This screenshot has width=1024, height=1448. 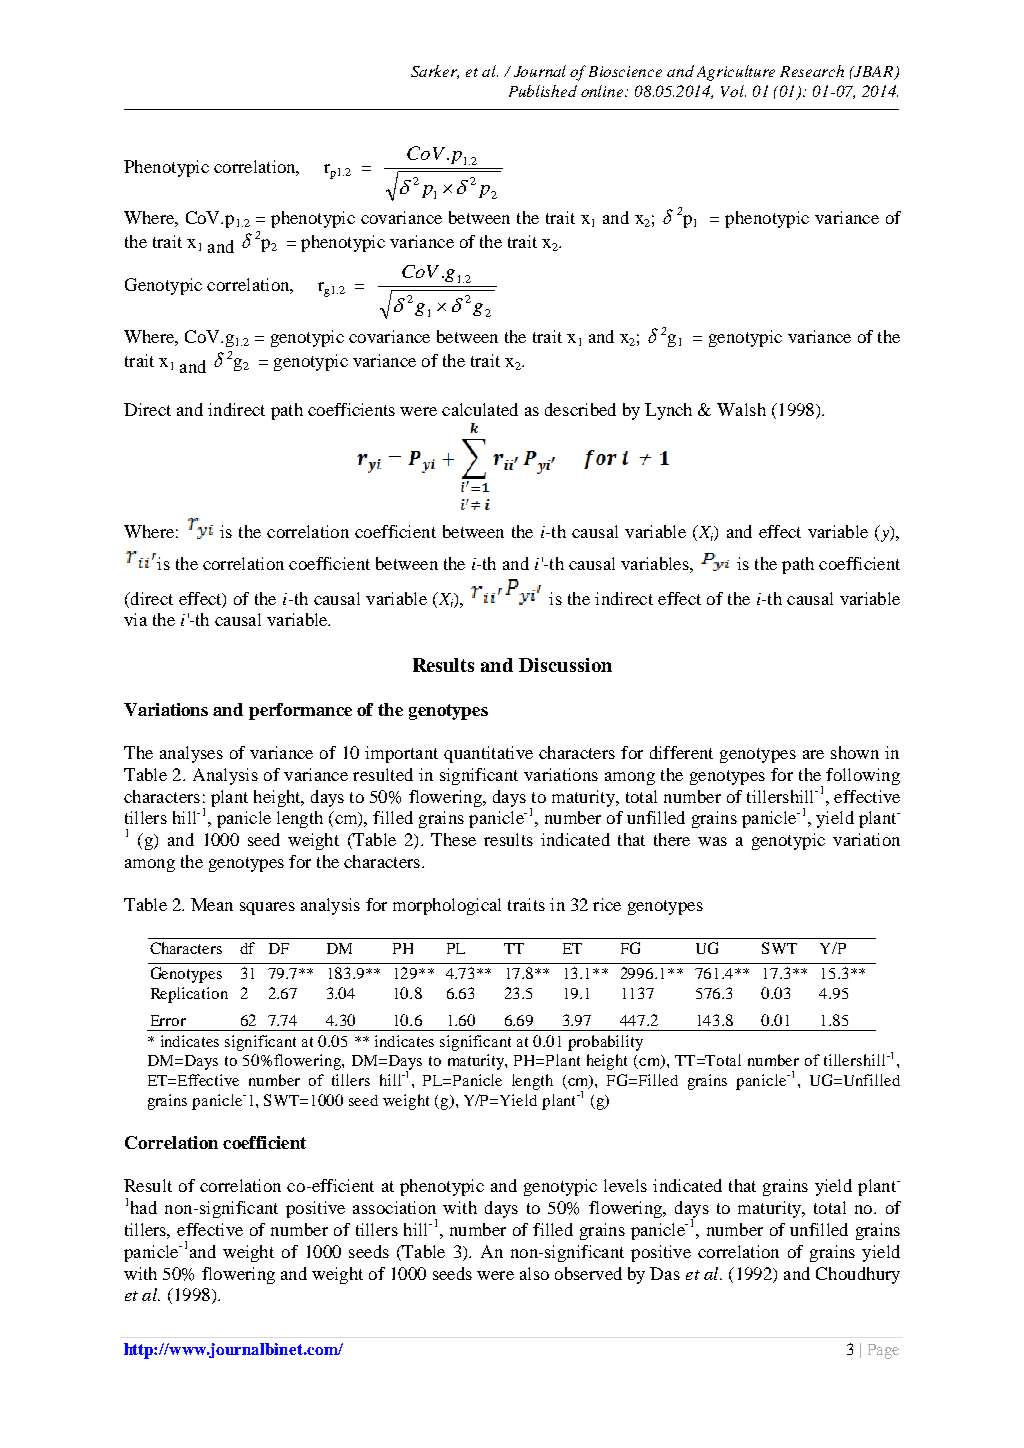 I want to click on Research, so click(x=812, y=71).
